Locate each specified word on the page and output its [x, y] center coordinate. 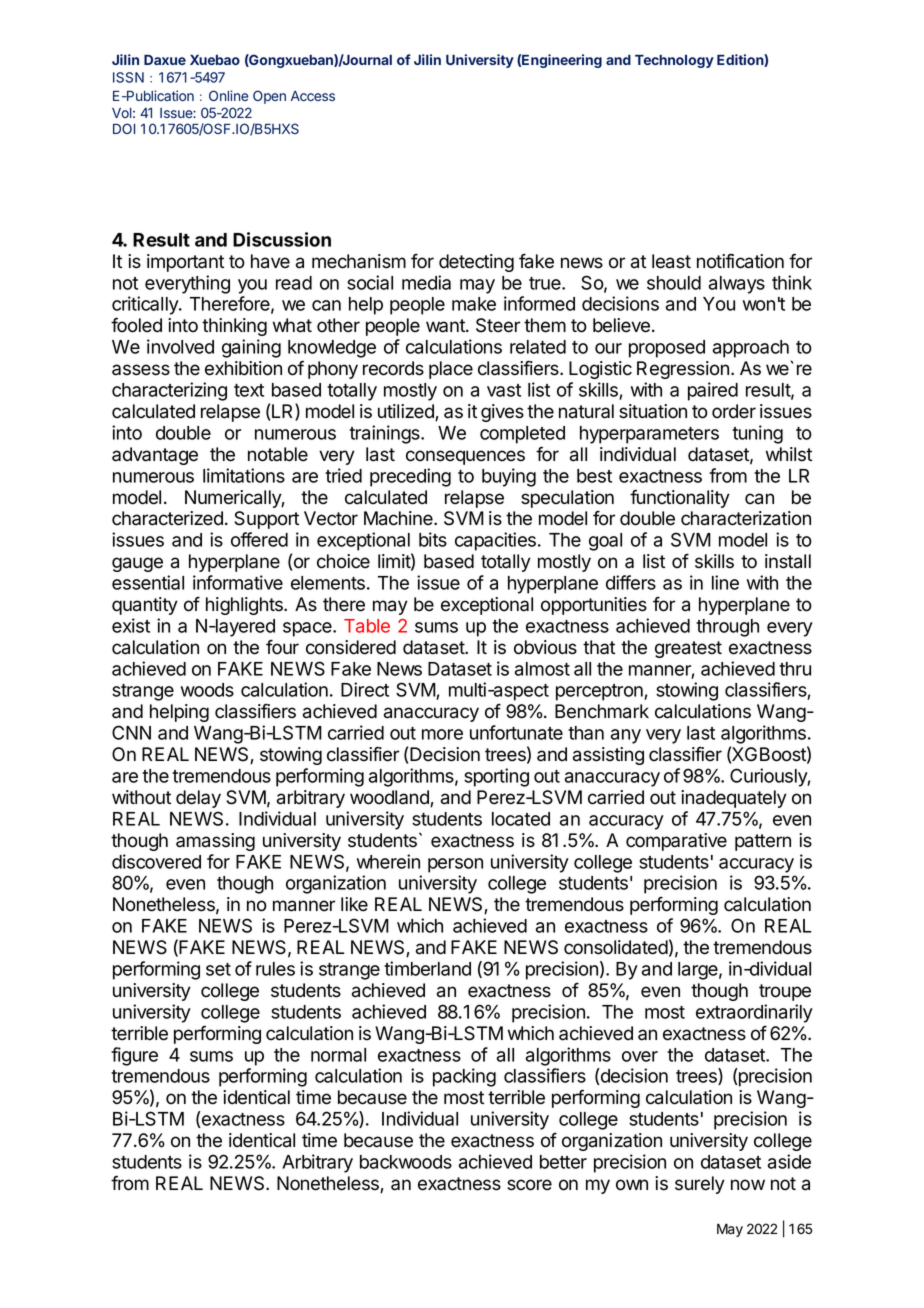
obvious [545, 647]
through [727, 628]
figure [134, 1056]
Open [269, 97]
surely [700, 1185]
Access [313, 96]
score [529, 1185]
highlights [245, 606]
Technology [674, 61]
